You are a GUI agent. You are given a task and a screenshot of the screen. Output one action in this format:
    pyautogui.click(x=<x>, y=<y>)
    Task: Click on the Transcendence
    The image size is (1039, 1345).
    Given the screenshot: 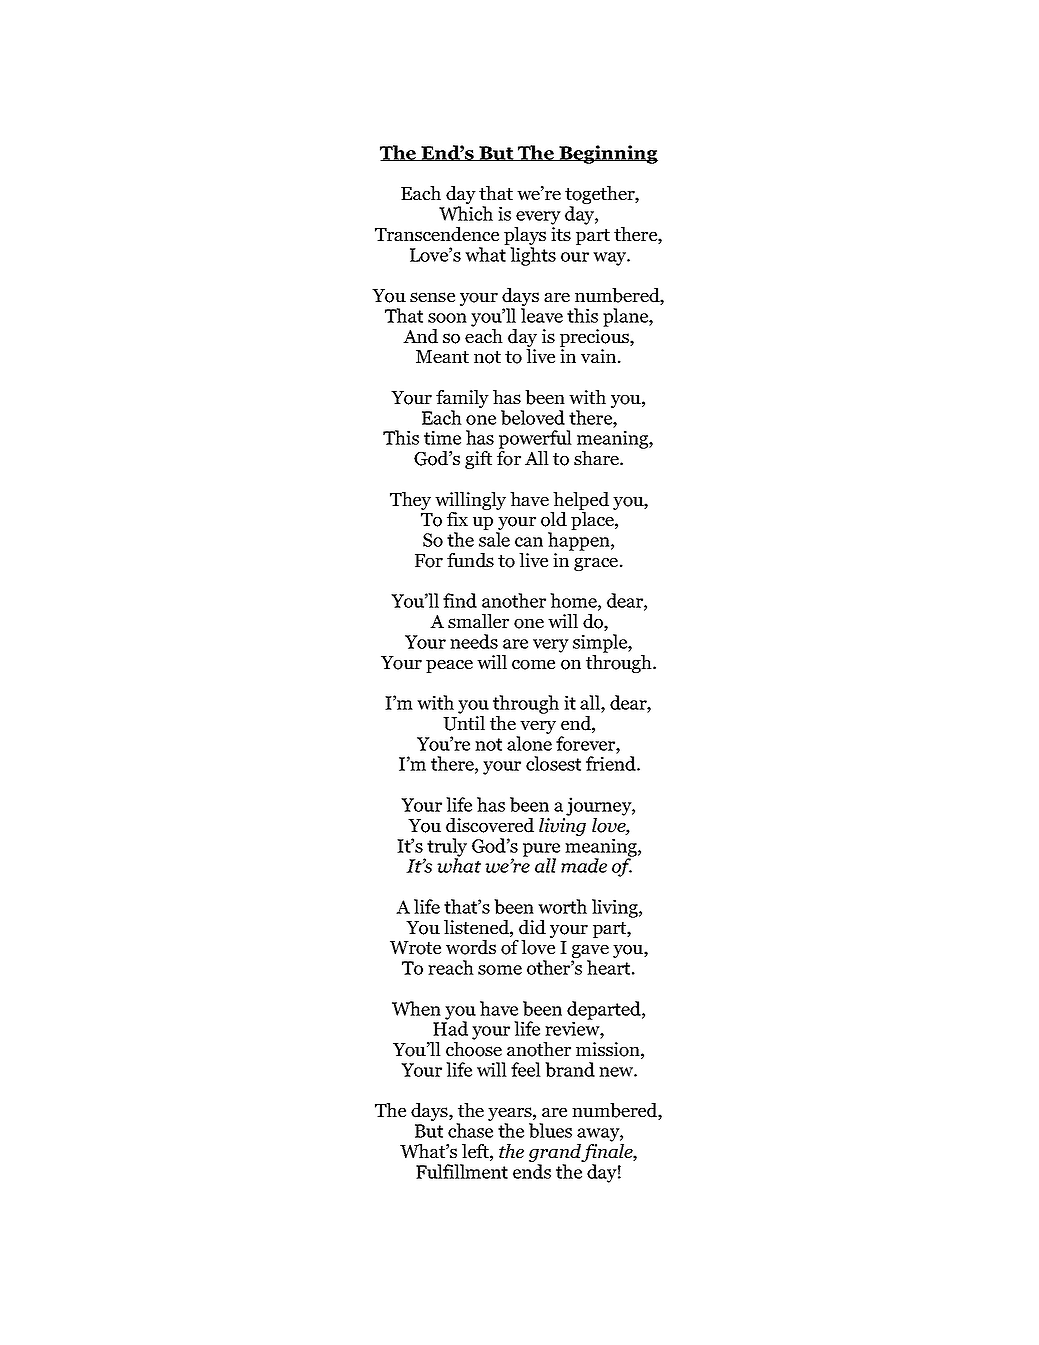 What is the action you would take?
    pyautogui.click(x=437, y=234)
